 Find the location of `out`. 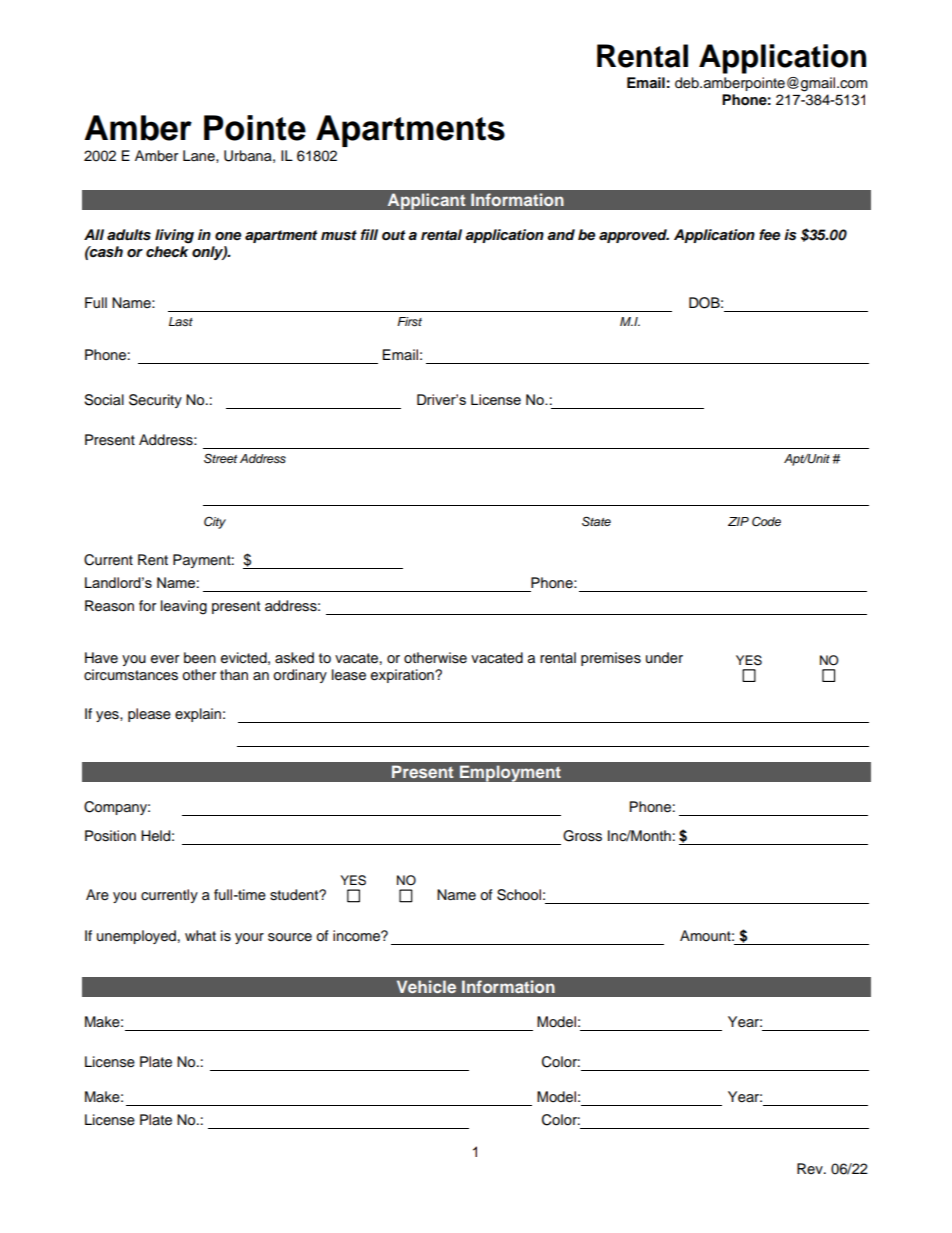

out is located at coordinates (393, 235).
